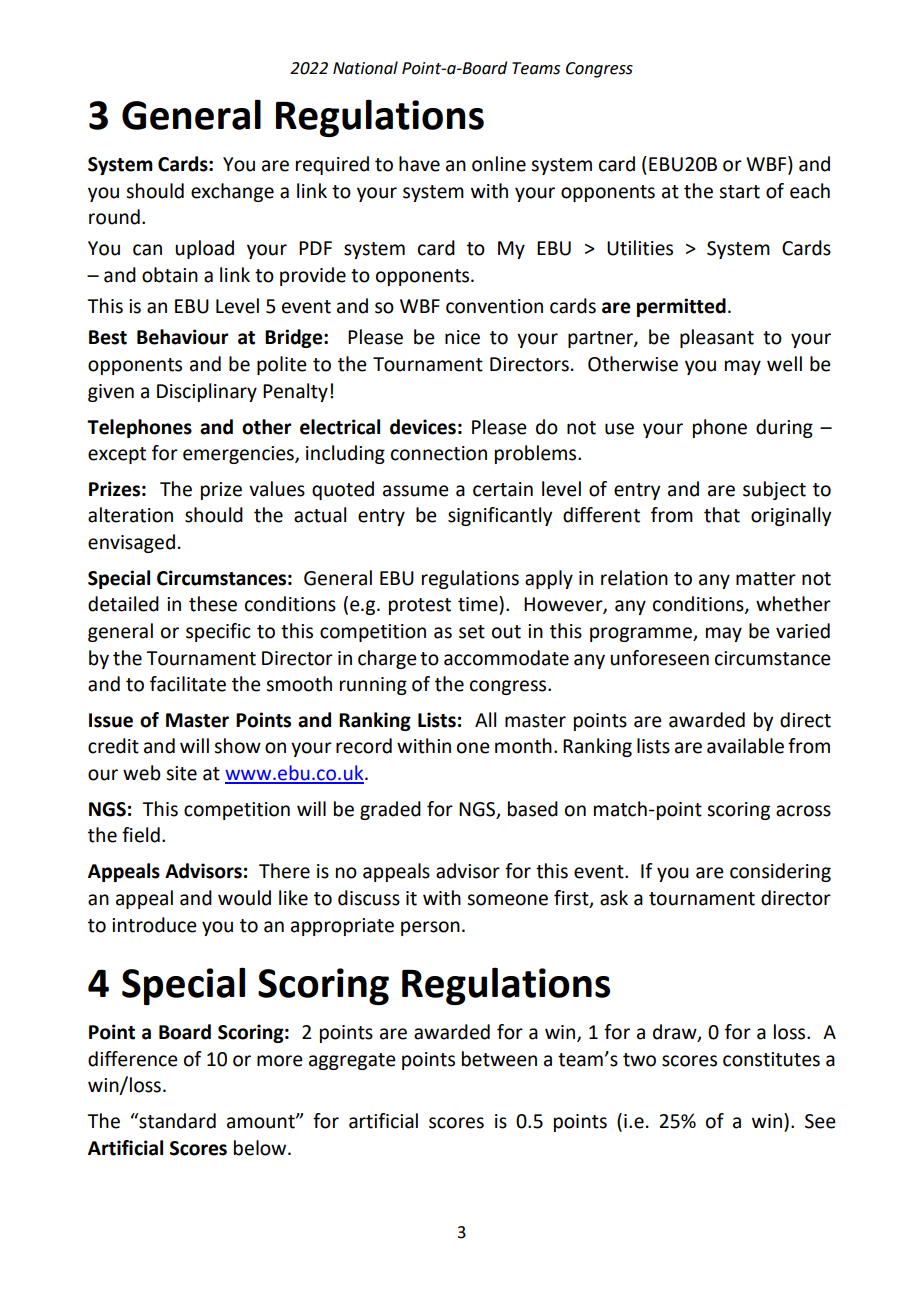 This screenshot has width=924, height=1308. What do you see at coordinates (523, 746) in the screenshot?
I see `month` at bounding box center [523, 746].
